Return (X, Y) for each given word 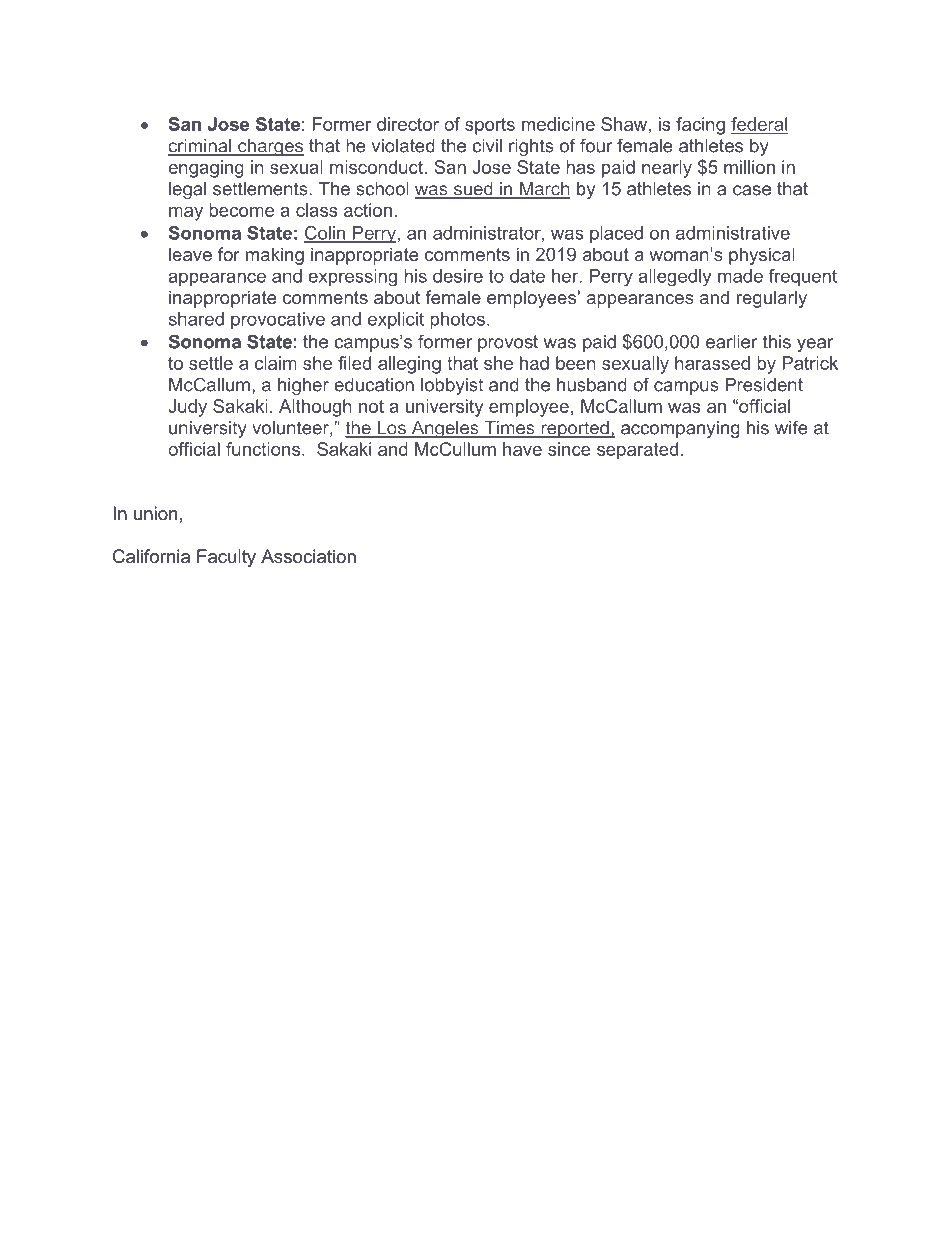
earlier (731, 342)
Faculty (226, 558)
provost (508, 343)
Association (308, 556)
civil (487, 146)
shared (196, 319)
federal (760, 125)
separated (637, 451)
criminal (200, 147)
